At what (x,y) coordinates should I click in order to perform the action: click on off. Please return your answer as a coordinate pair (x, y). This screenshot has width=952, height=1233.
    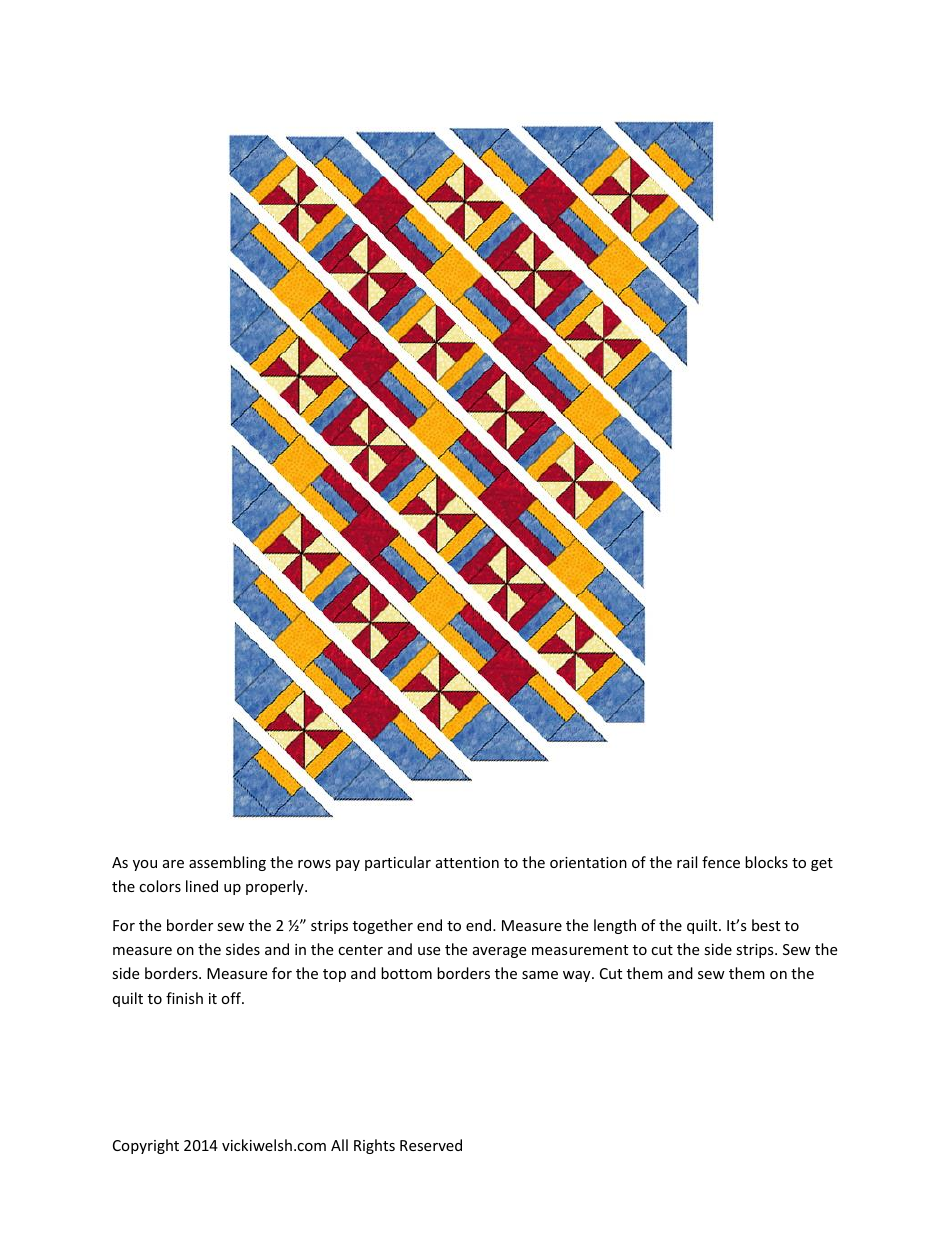
    Looking at the image, I should click on (232, 998).
